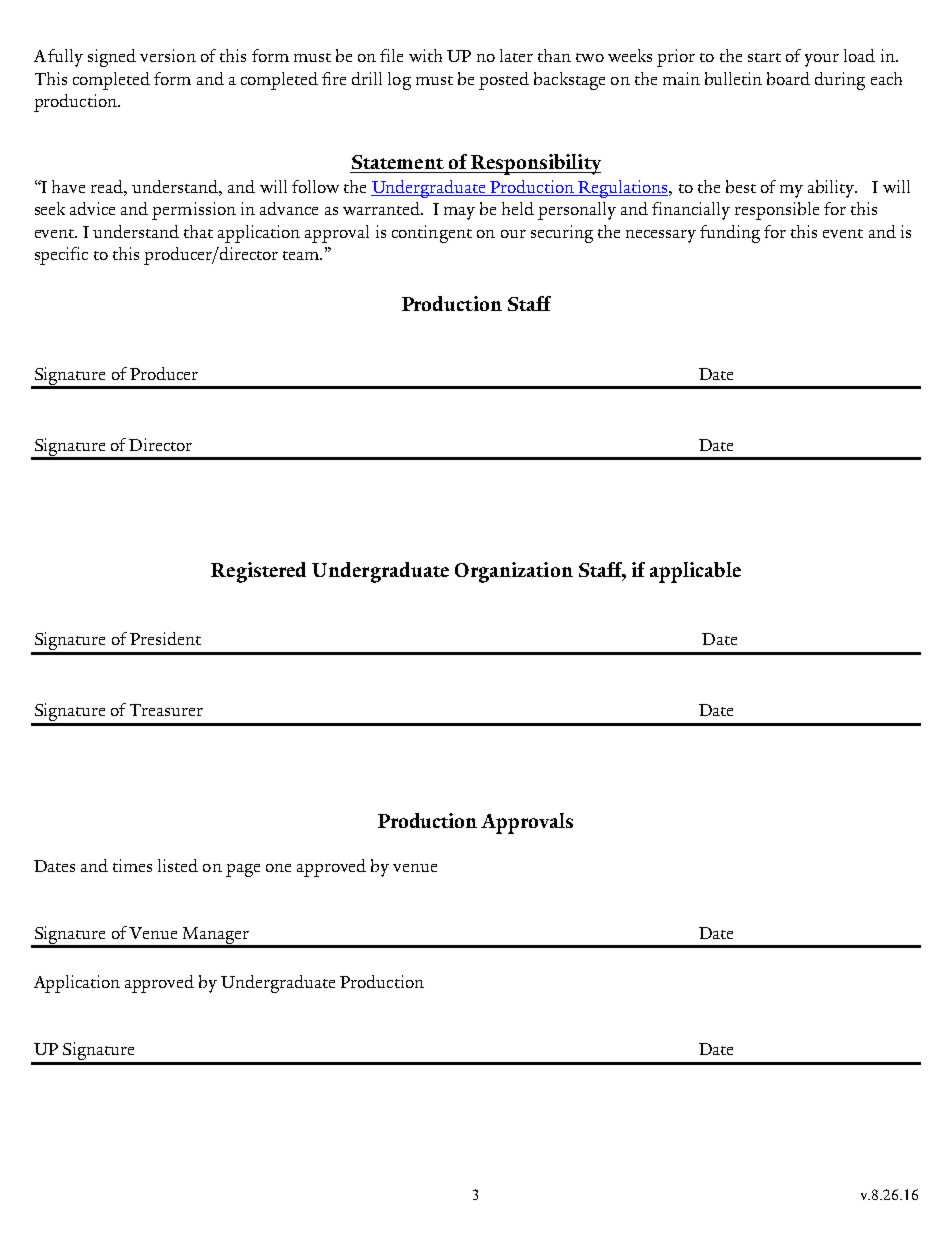  What do you see at coordinates (788, 78) in the screenshot?
I see `board` at bounding box center [788, 78].
